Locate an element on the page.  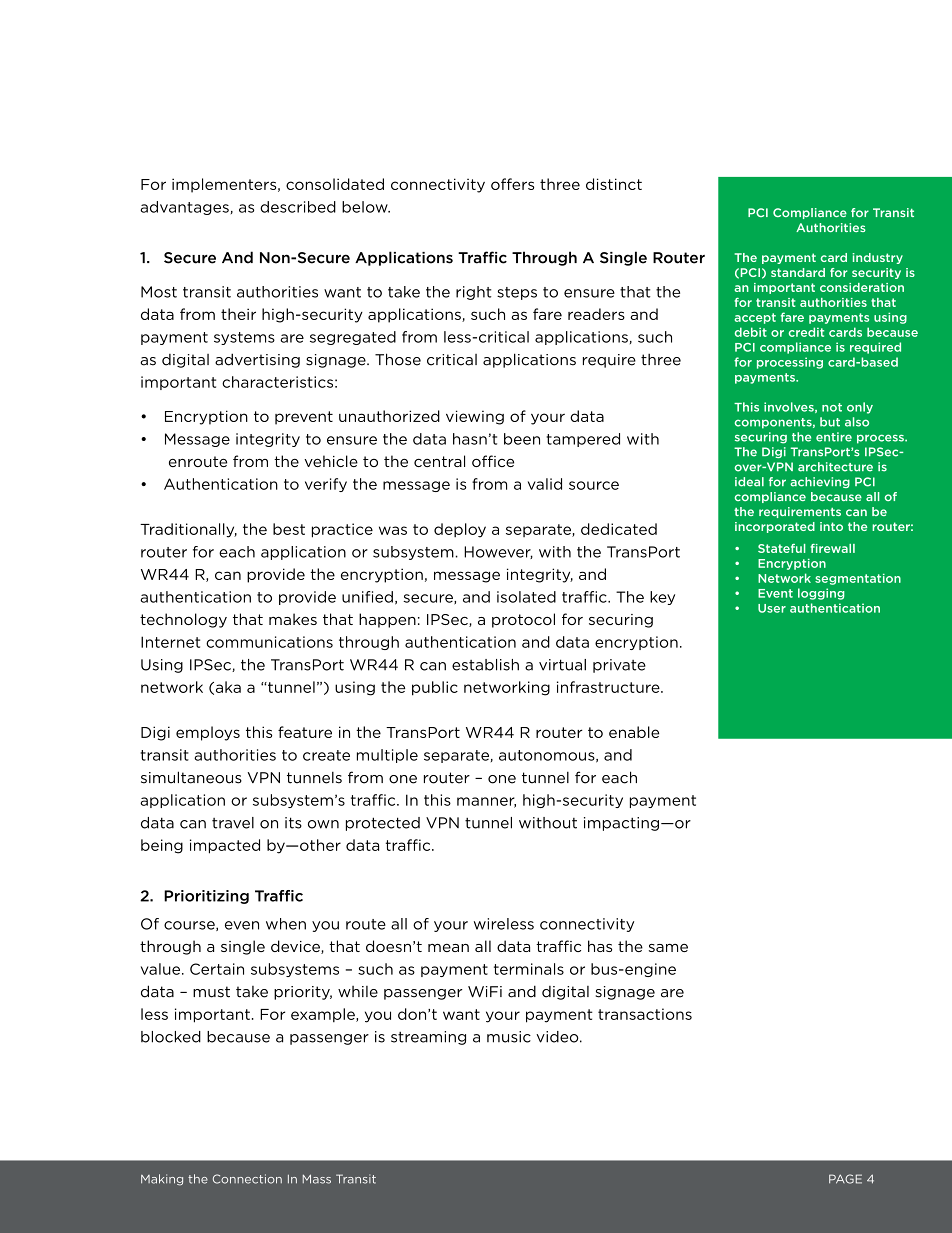
music is located at coordinates (509, 1037).
